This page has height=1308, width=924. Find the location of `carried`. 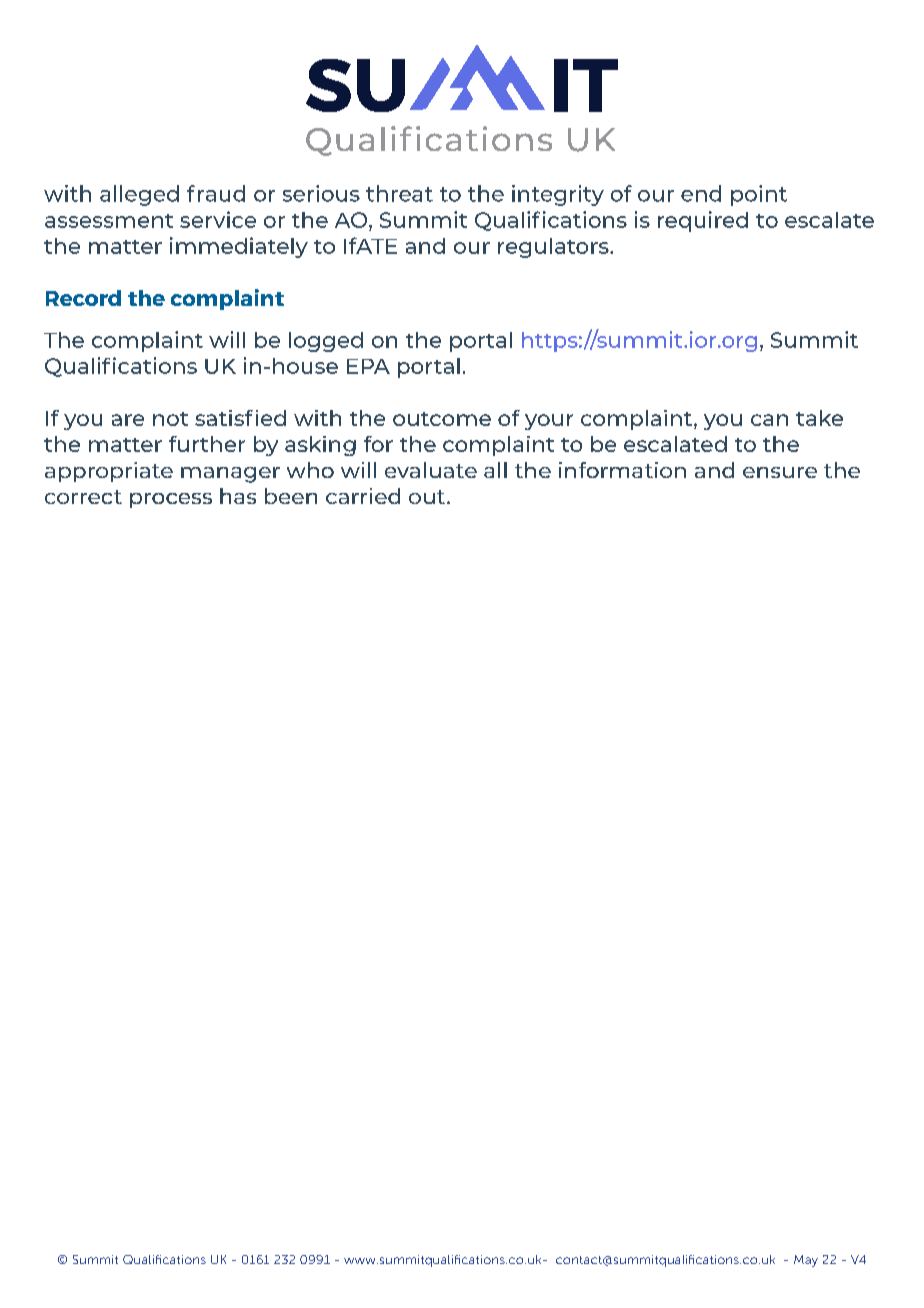

carried is located at coordinates (363, 496).
